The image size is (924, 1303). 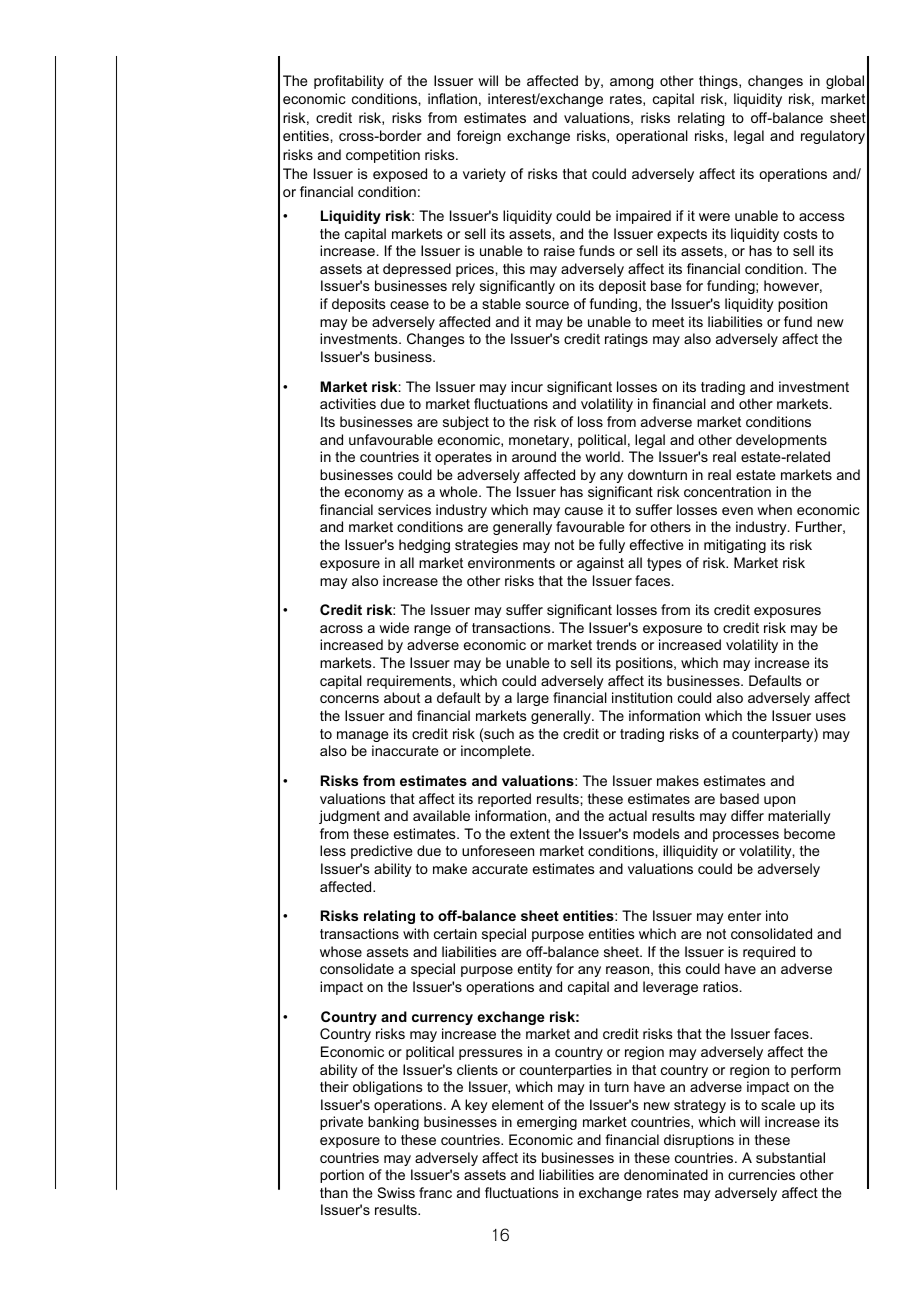 I want to click on global, so click(x=845, y=82).
